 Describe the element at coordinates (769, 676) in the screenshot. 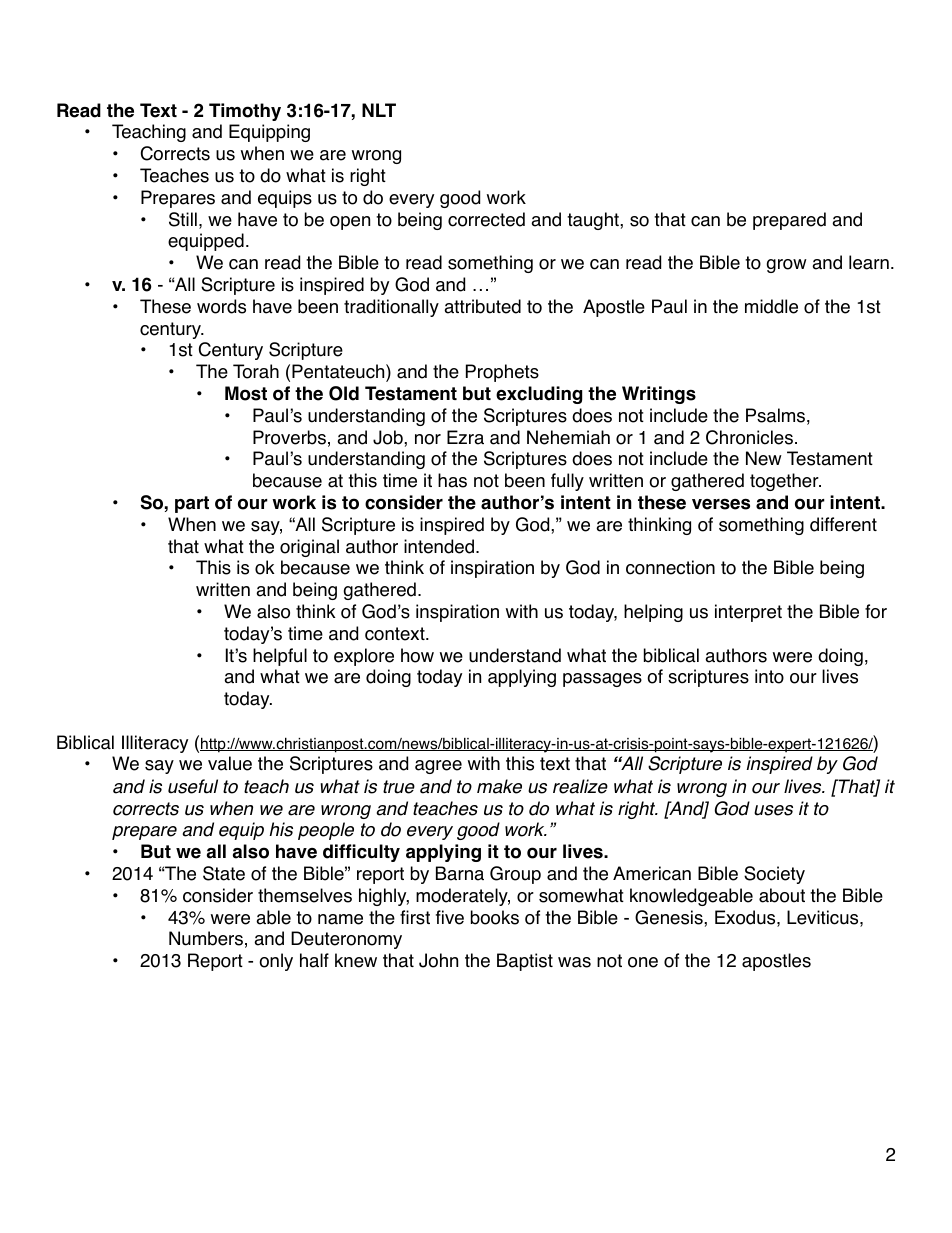

I see `into` at that location.
